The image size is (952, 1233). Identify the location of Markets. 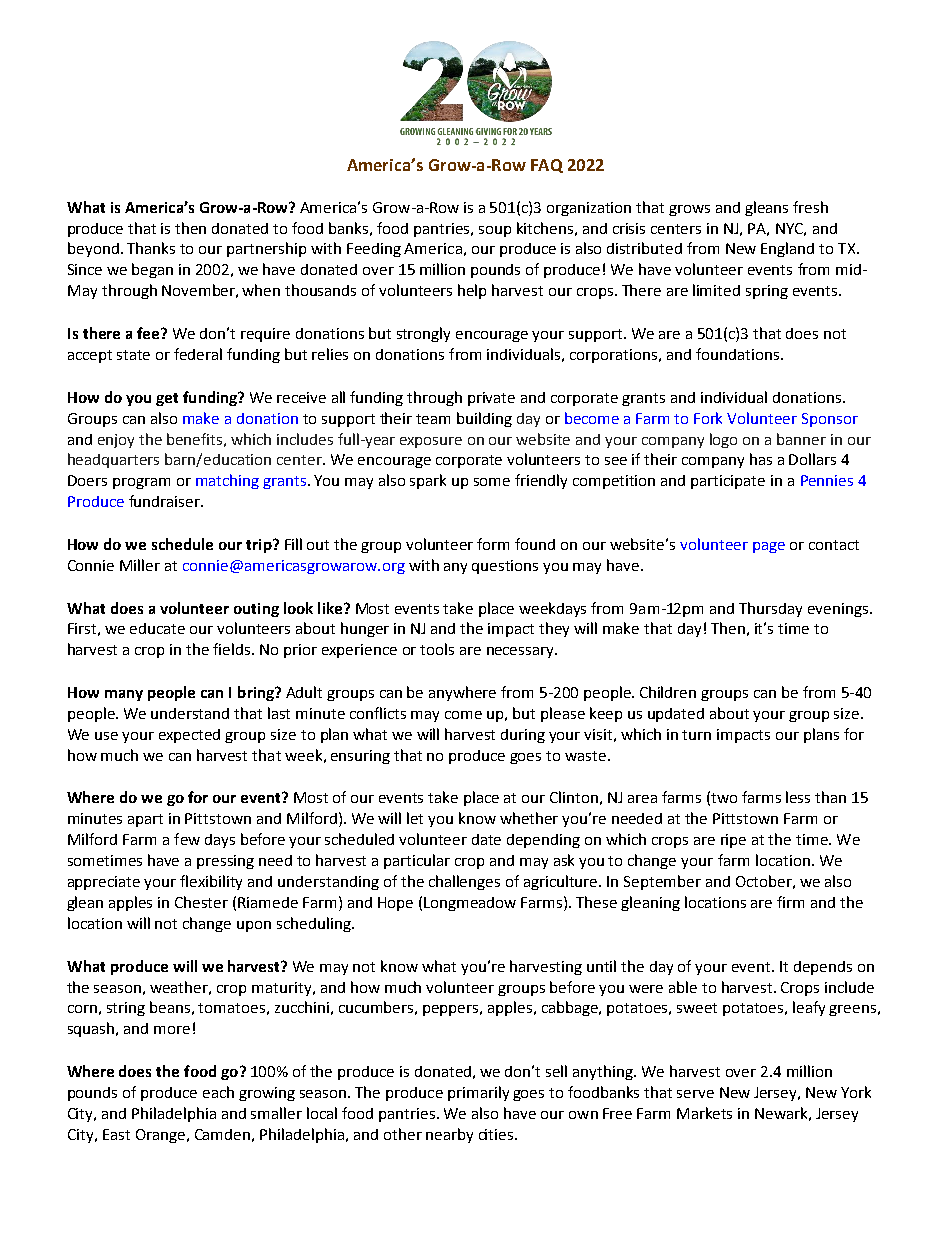
(704, 1113).
